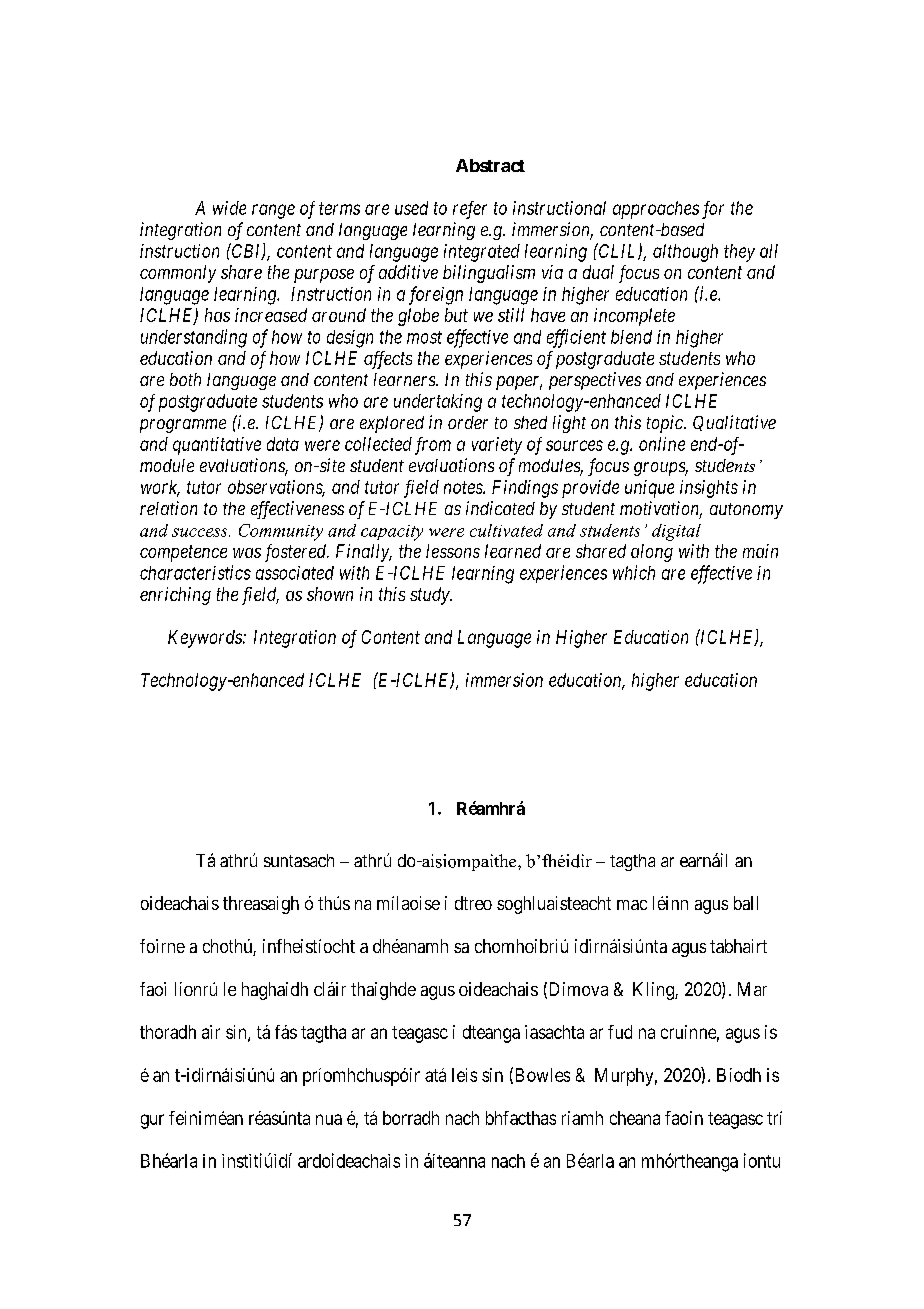 This screenshot has width=924, height=1309. Describe the element at coordinates (217, 446) in the screenshot. I see `quantitative` at that location.
